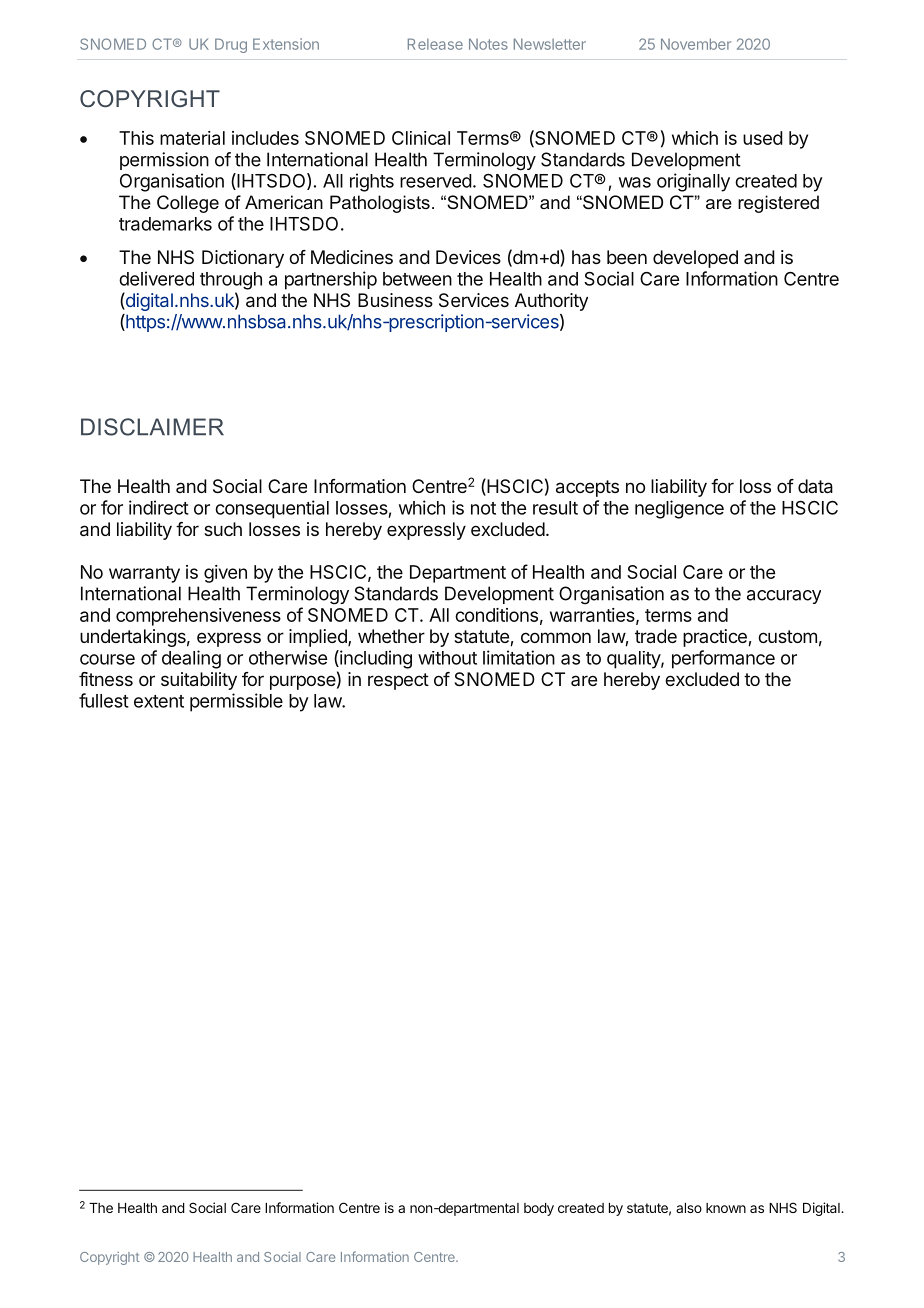 The image size is (924, 1308). Describe the element at coordinates (716, 638) in the document. I see `practice` at that location.
